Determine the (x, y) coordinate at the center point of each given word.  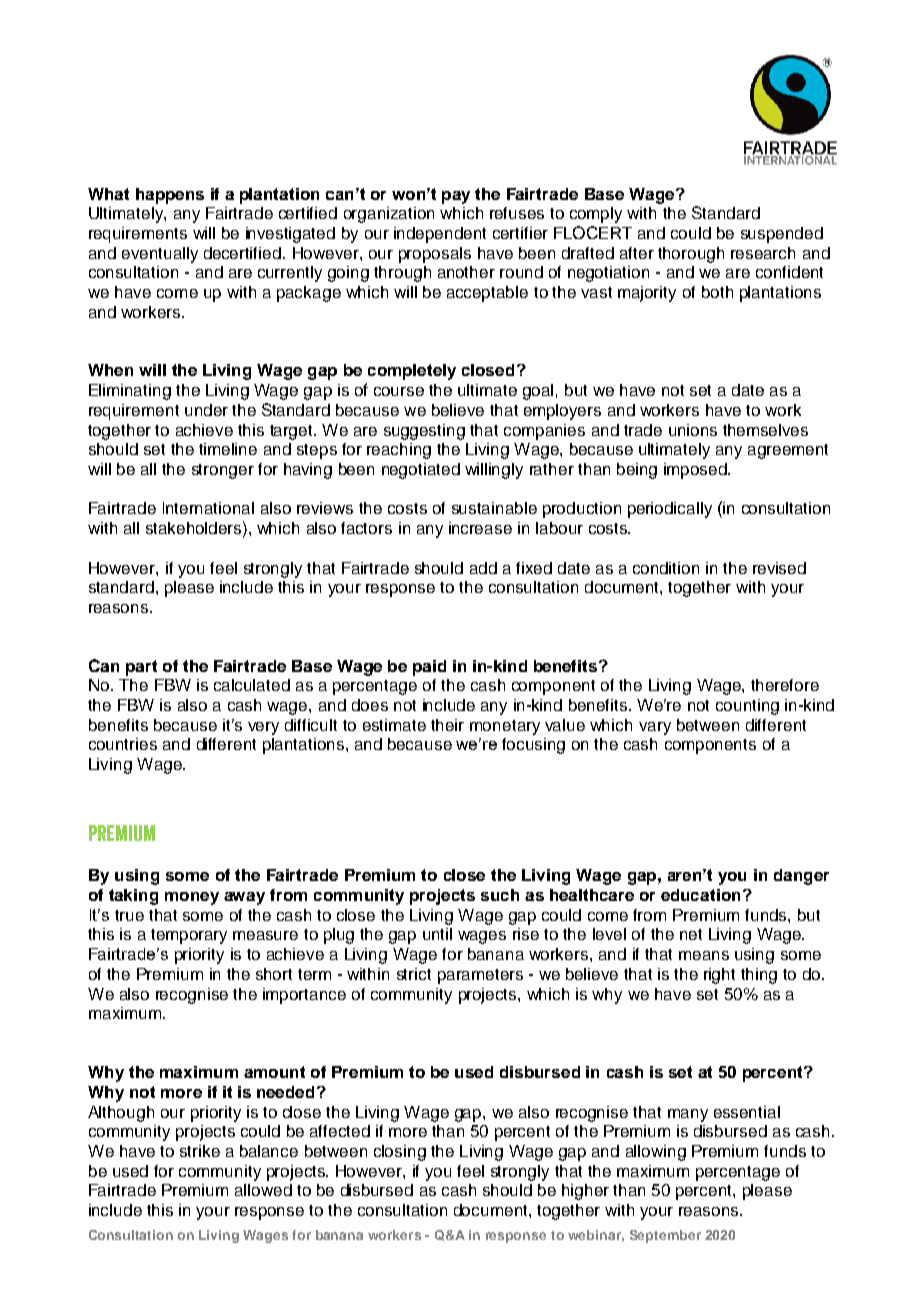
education (700, 895)
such (500, 895)
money (192, 898)
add (483, 568)
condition (666, 568)
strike (200, 1151)
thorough (691, 255)
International (208, 508)
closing (400, 1153)
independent (440, 235)
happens (170, 196)
